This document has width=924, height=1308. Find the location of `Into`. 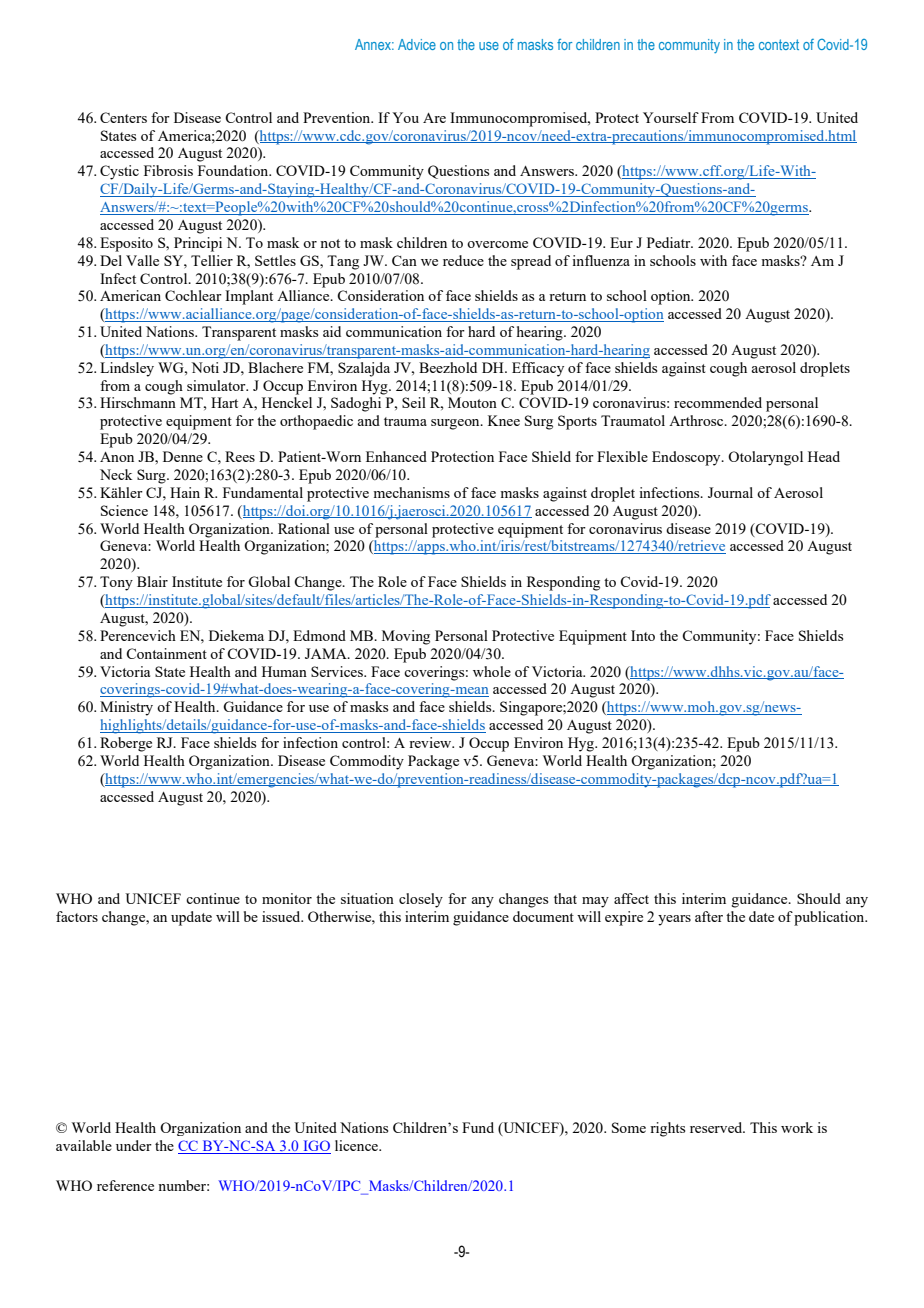

Into is located at coordinates (643, 635).
